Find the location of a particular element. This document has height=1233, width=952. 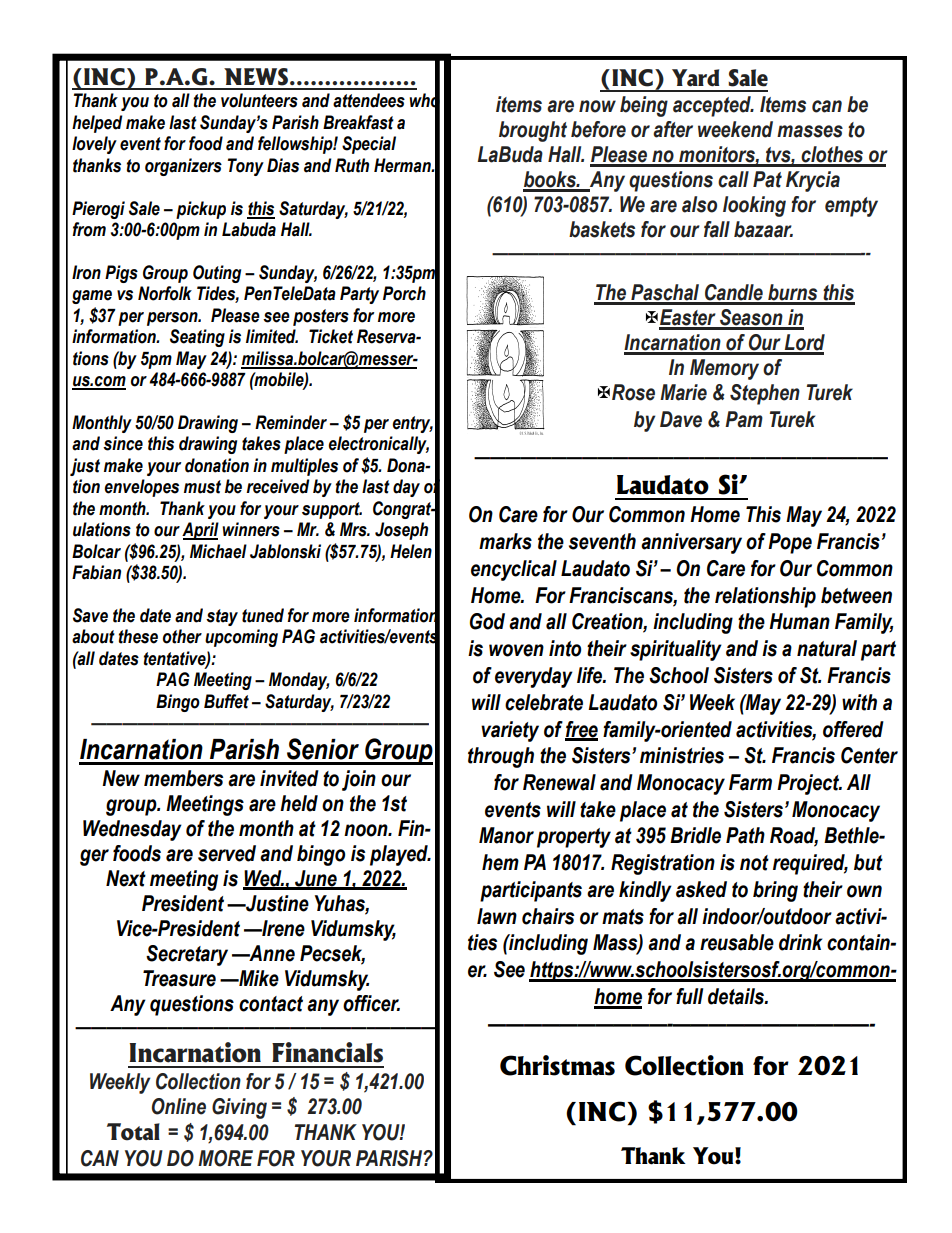

Online is located at coordinates (179, 1106).
